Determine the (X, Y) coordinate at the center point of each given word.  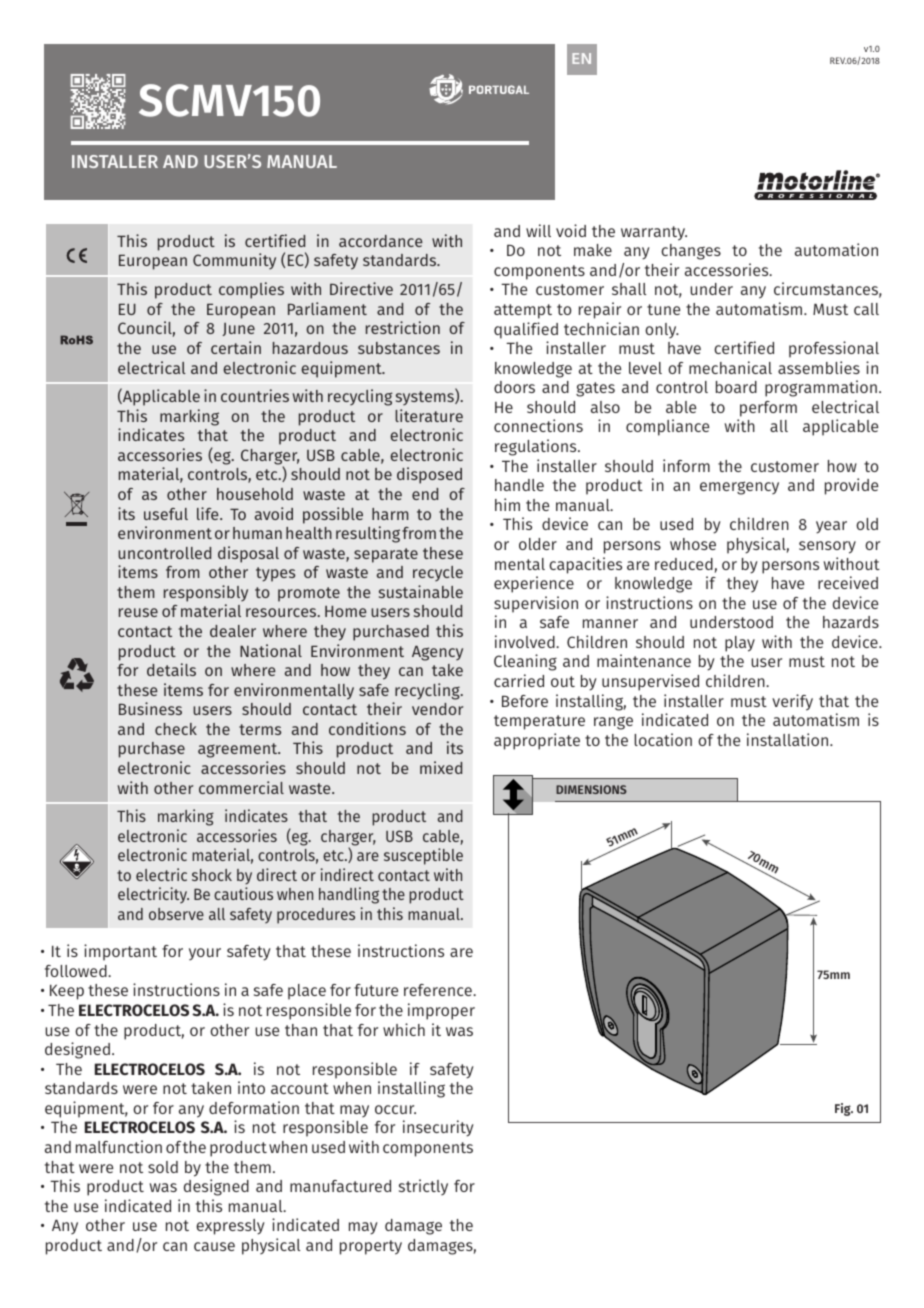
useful (166, 514)
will (538, 230)
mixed (441, 767)
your (205, 954)
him (507, 504)
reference (439, 990)
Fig (844, 1109)
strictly (423, 1187)
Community (234, 261)
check (176, 729)
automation (836, 249)
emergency (739, 488)
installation (789, 739)
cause (214, 1246)
